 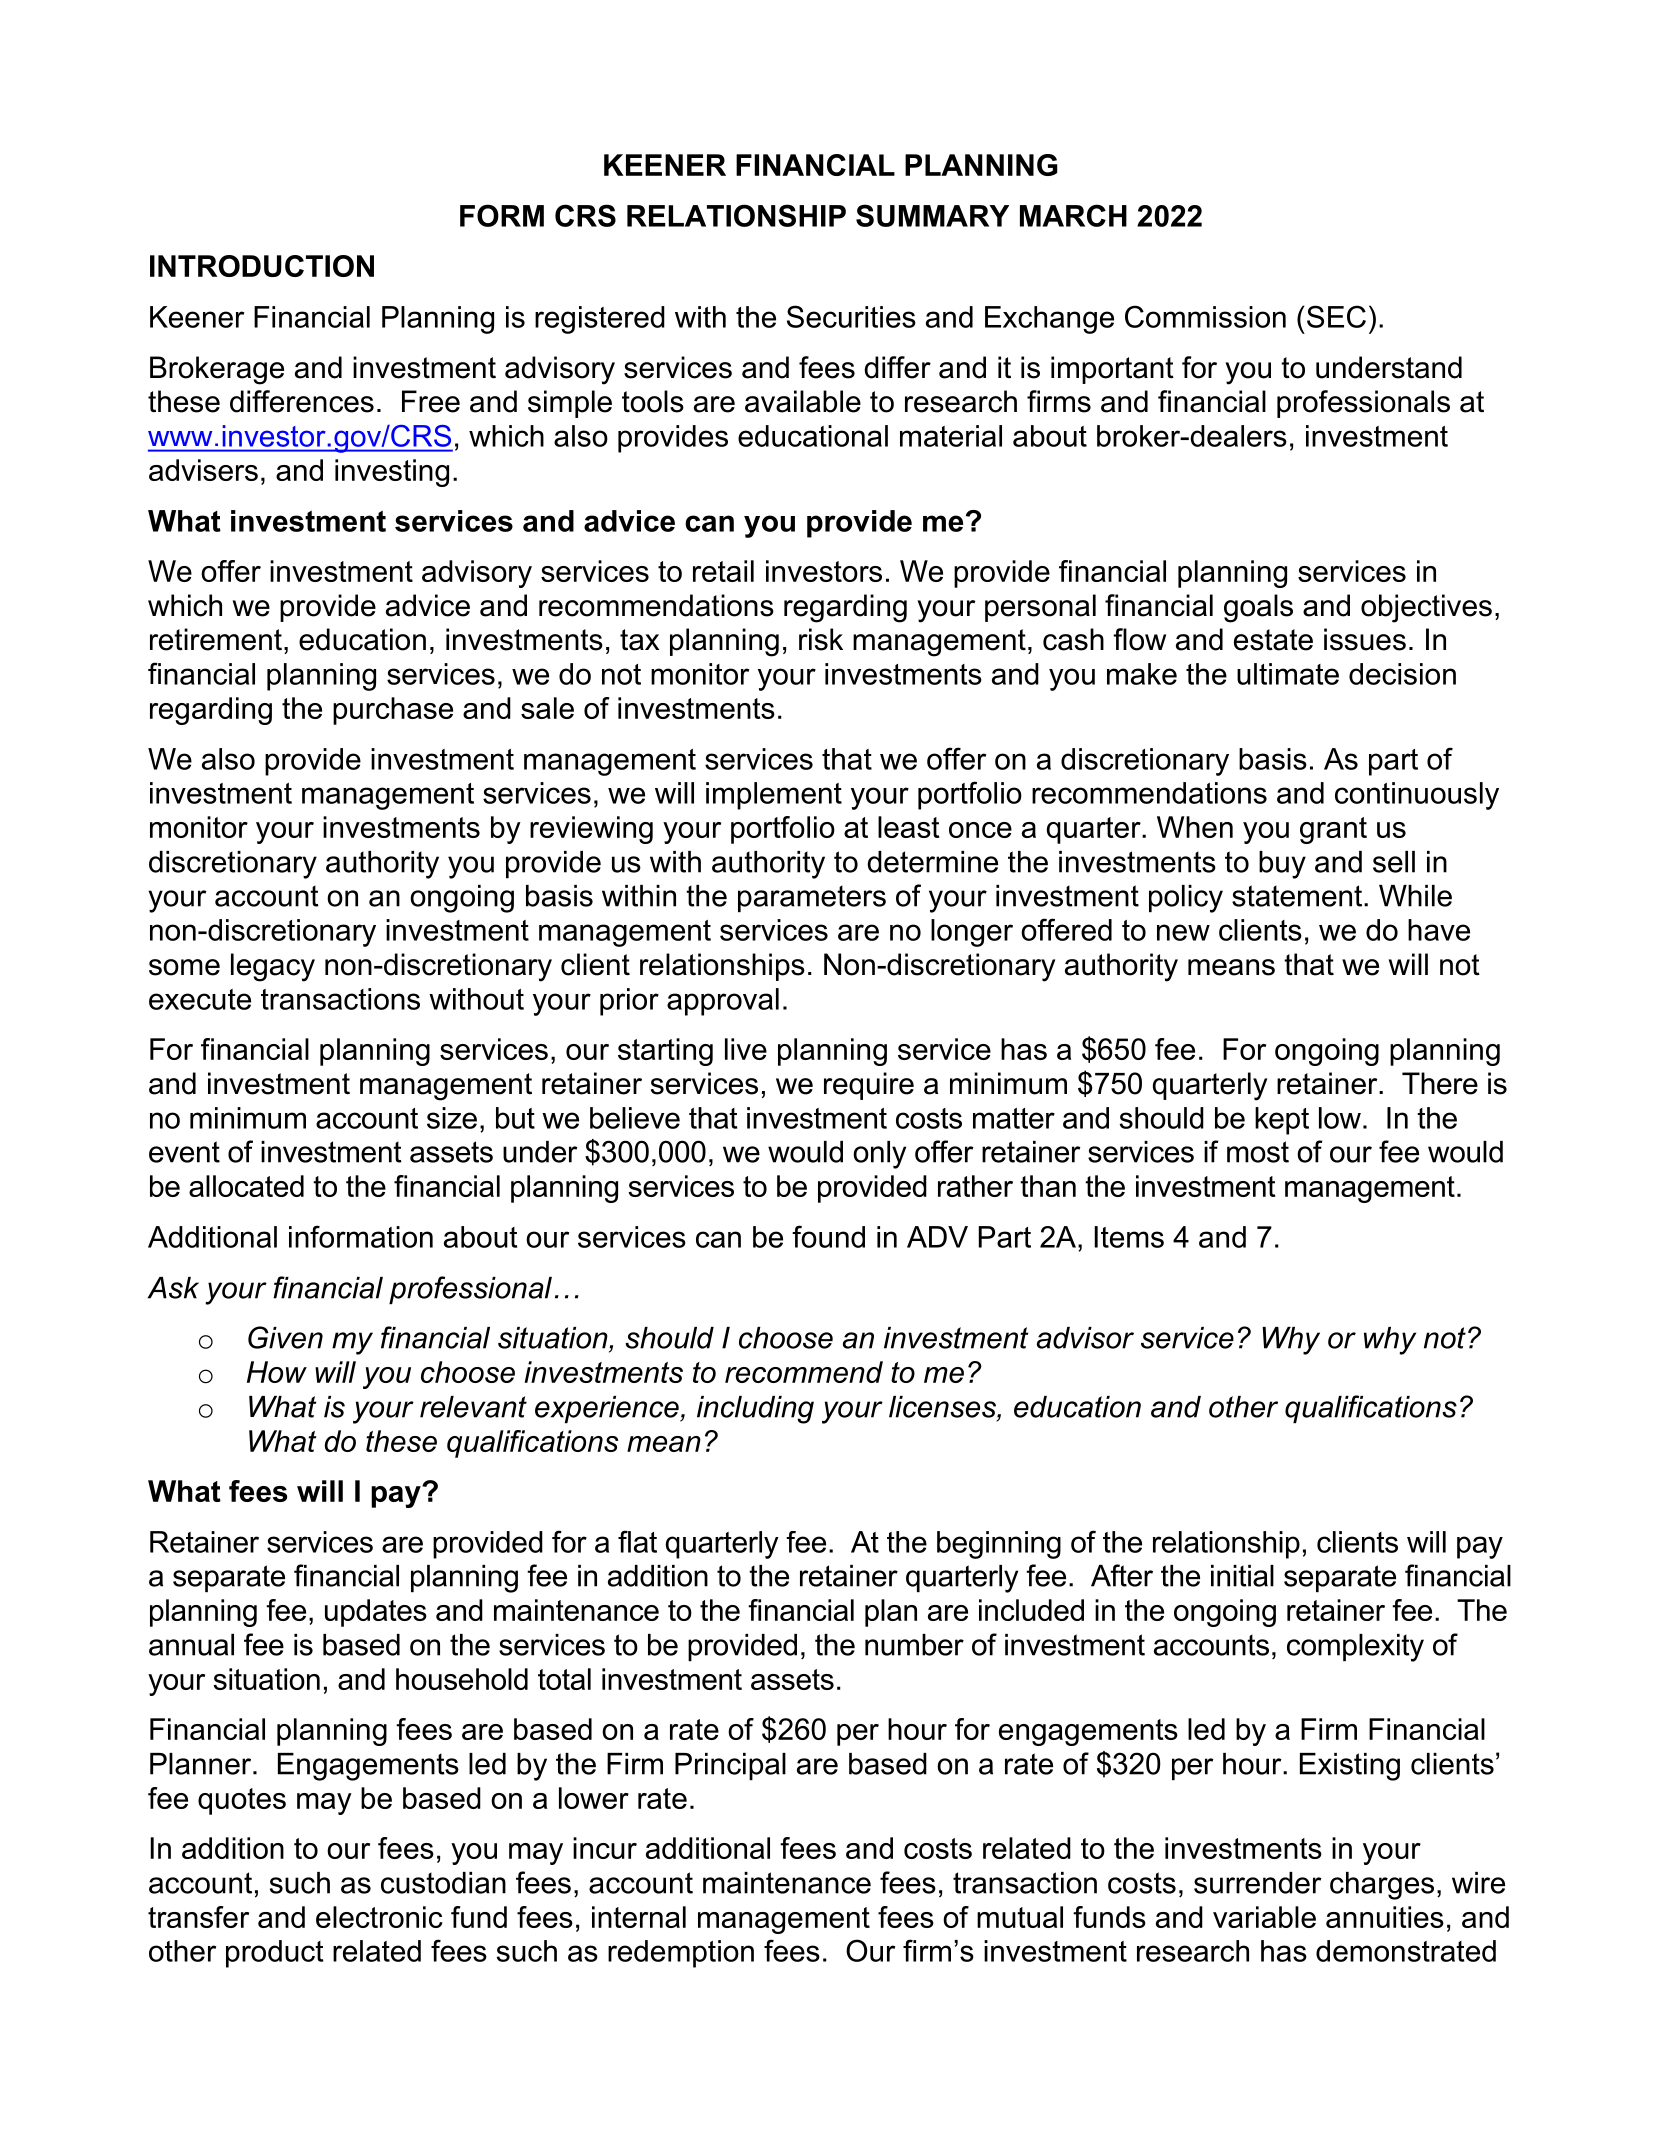 What do you see at coordinates (1242, 1576) in the screenshot?
I see `initial` at bounding box center [1242, 1576].
